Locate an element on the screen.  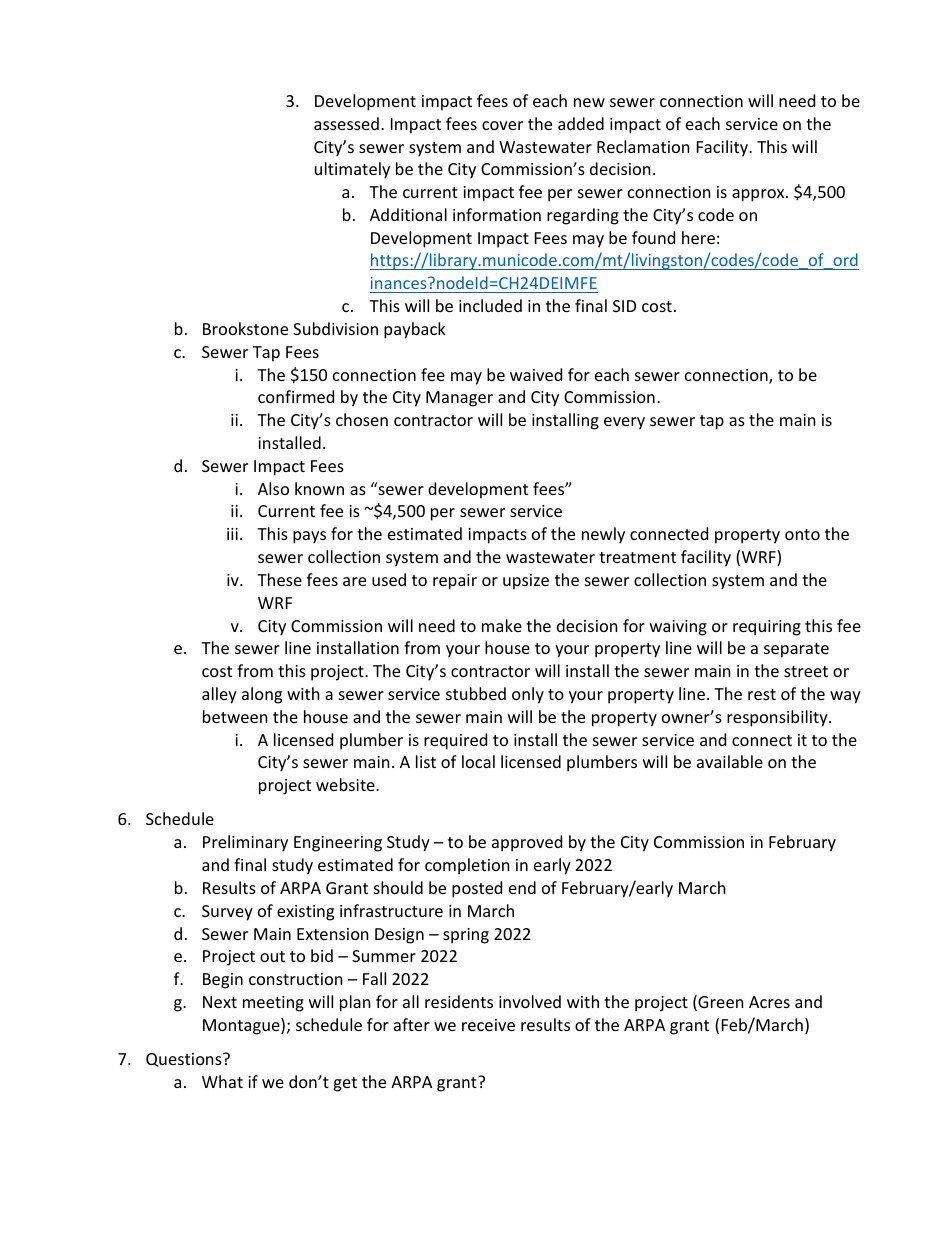
Also is located at coordinates (273, 488).
